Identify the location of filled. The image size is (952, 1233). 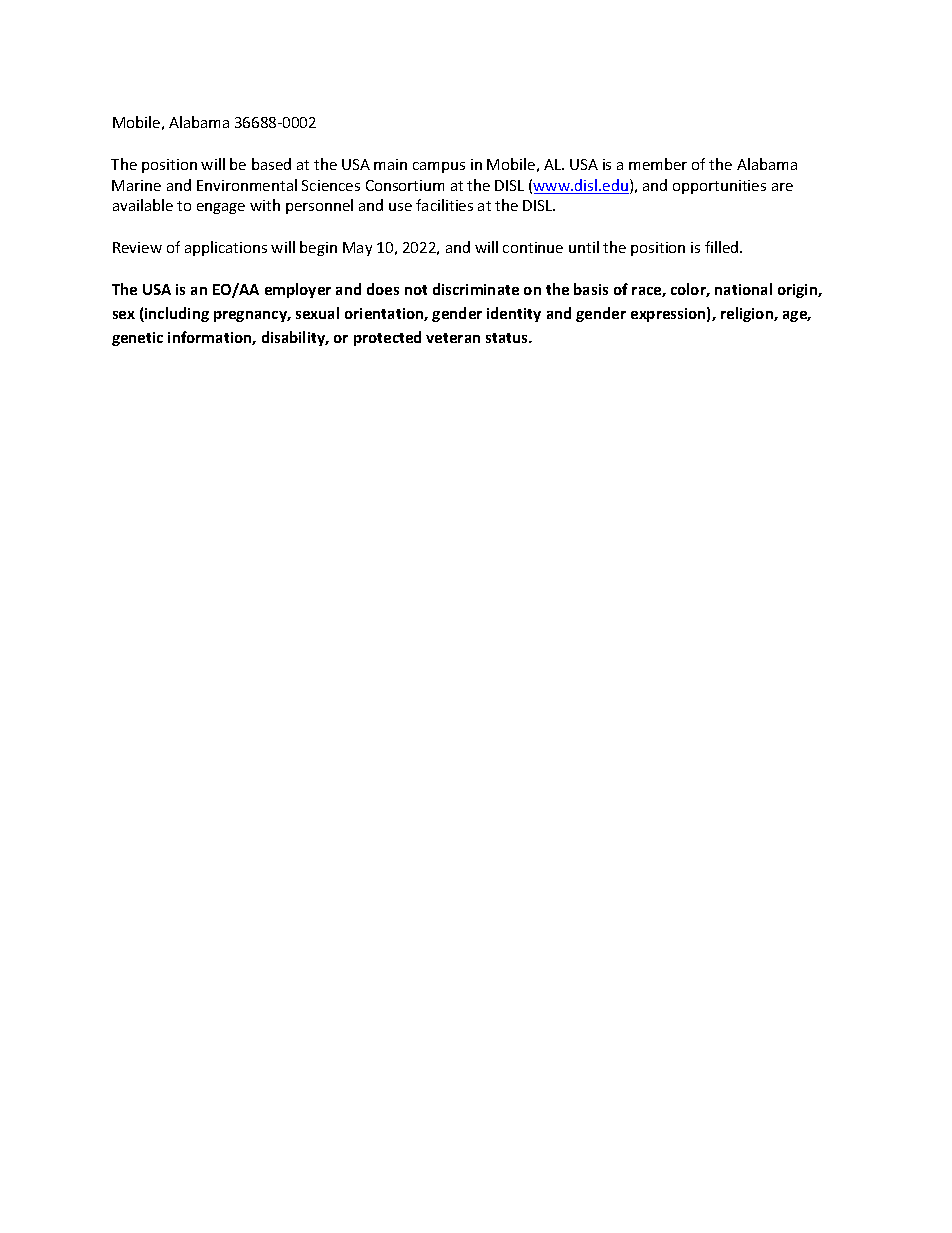
(723, 247).
